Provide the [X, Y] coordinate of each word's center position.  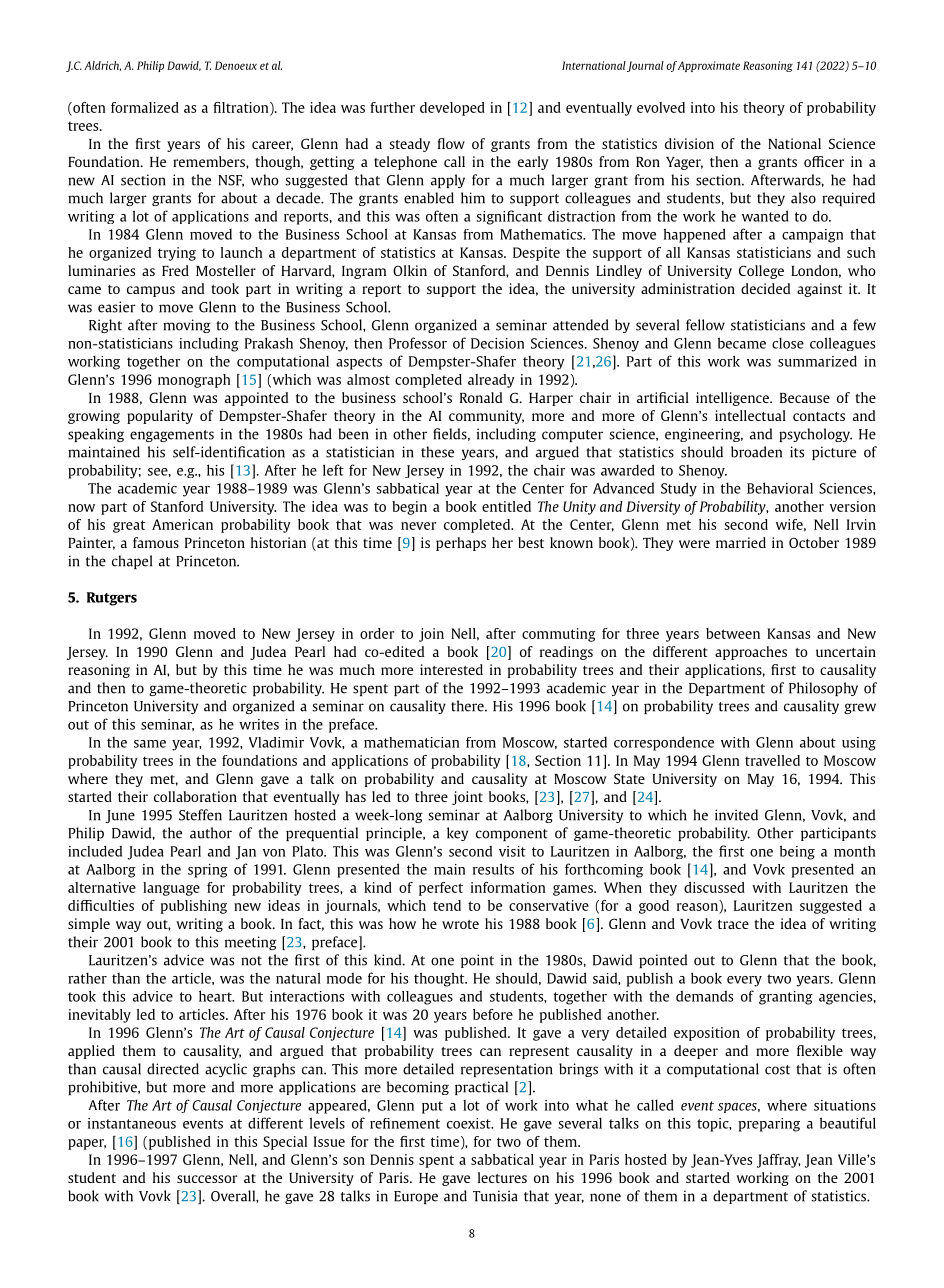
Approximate [709, 66]
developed [452, 109]
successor [207, 1179]
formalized [145, 107]
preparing [769, 1125]
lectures [502, 1177]
